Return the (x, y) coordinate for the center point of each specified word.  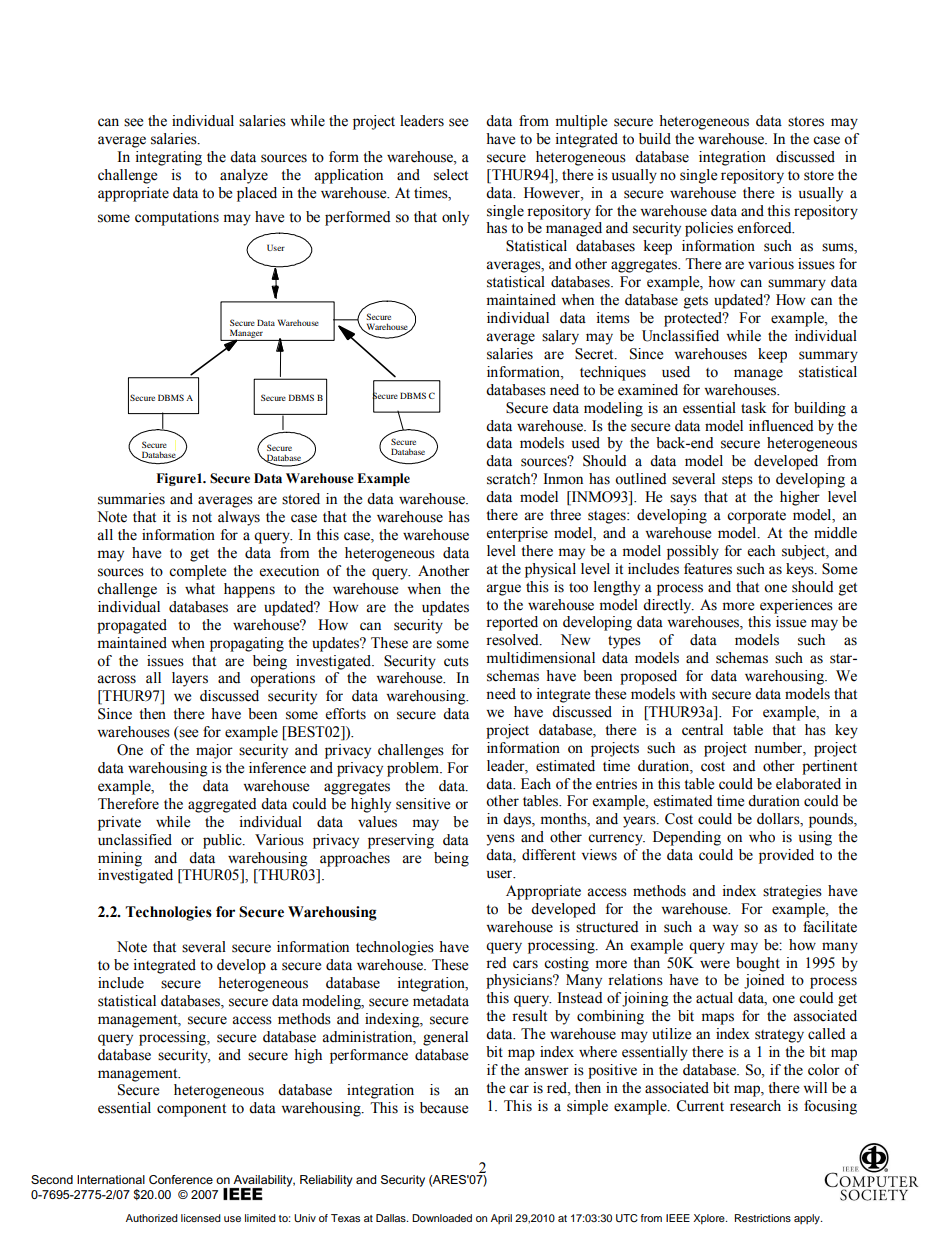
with (693, 693)
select (451, 175)
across (116, 679)
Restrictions (763, 1218)
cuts (456, 662)
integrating (168, 158)
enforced (766, 228)
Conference (181, 1179)
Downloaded (442, 1218)
